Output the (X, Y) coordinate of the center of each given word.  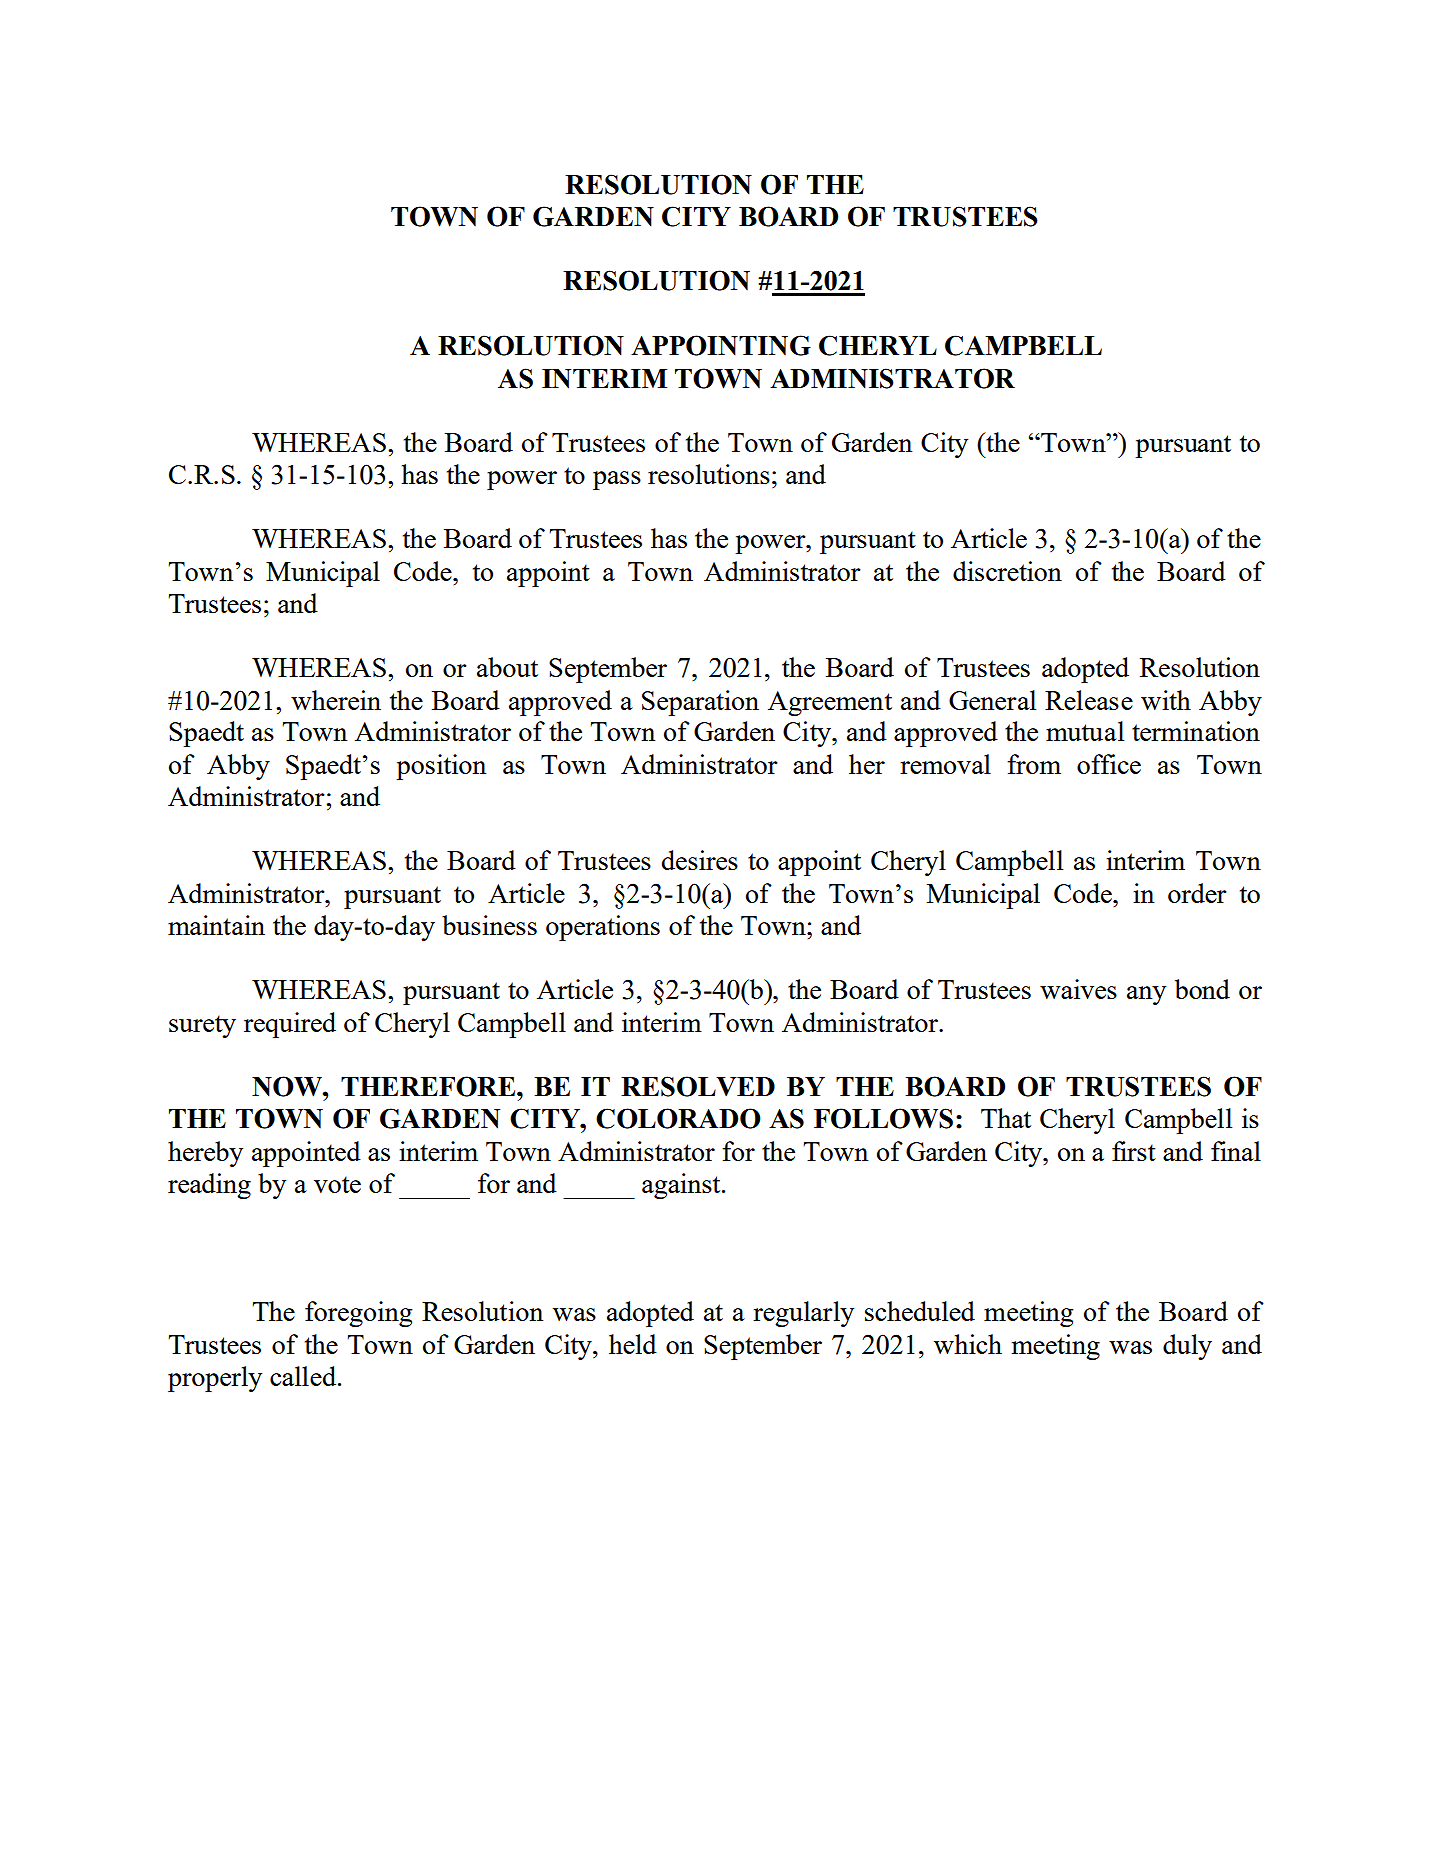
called (304, 1376)
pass (617, 480)
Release (1089, 700)
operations (603, 928)
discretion (1007, 571)
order (1197, 893)
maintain (216, 925)
